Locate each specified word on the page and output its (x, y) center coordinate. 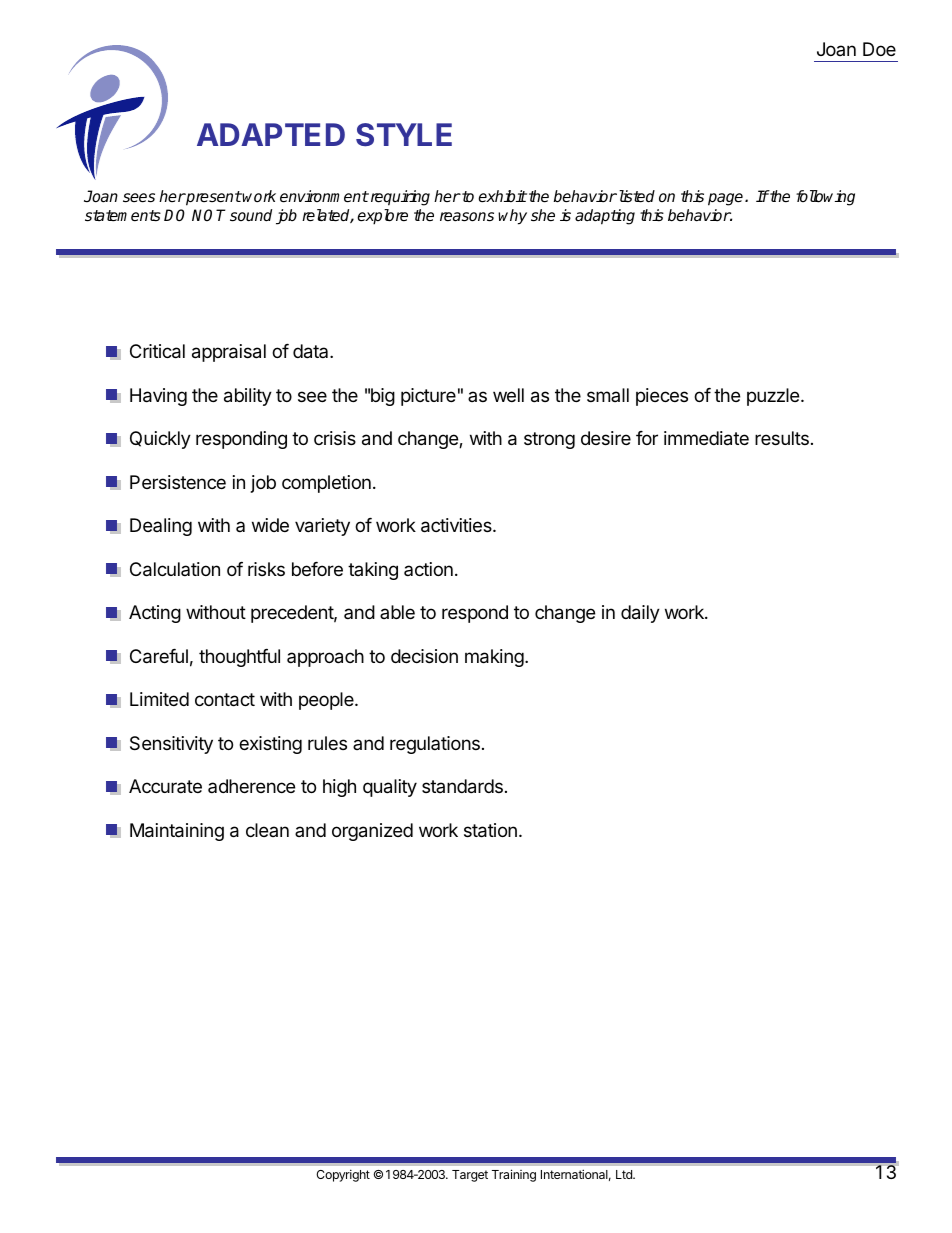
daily (640, 614)
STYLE (404, 135)
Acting (155, 614)
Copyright (343, 1175)
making (495, 658)
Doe (879, 49)
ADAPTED (271, 134)
